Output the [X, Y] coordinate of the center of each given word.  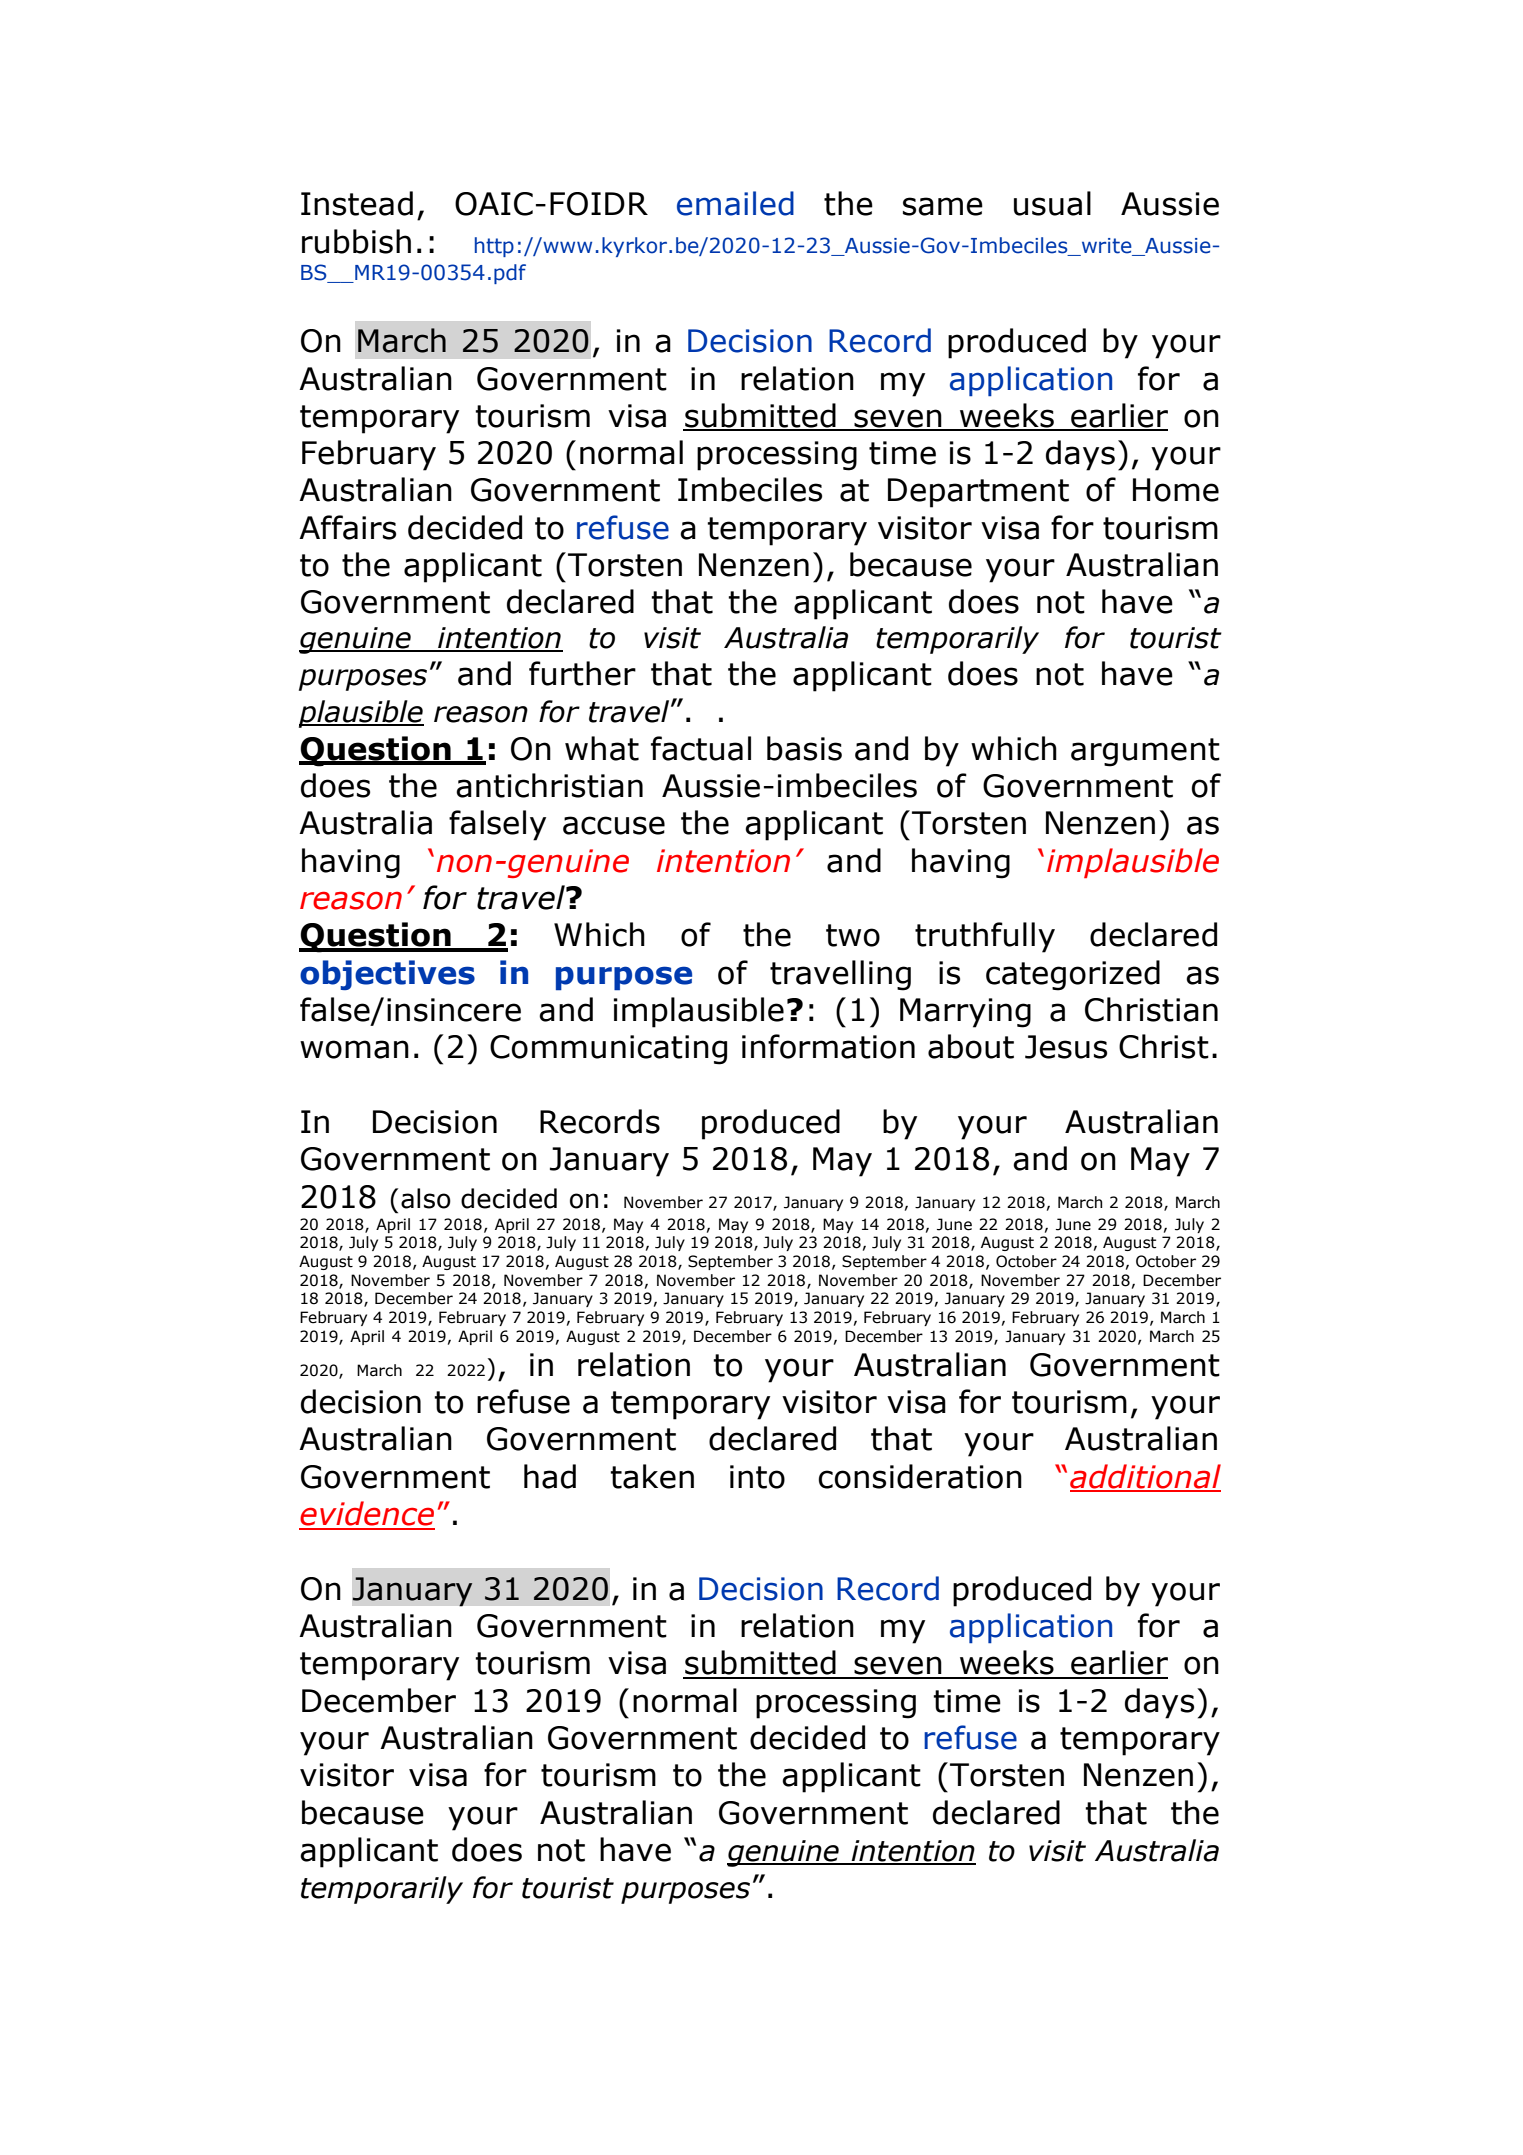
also [426, 1198]
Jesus [1066, 1047]
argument [1145, 752]
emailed [735, 203]
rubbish [356, 241]
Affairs [347, 527]
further [582, 673]
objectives [387, 975]
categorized [1073, 975]
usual [1052, 203]
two [853, 935]
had [550, 1476]
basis [804, 748]
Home [1176, 490]
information [828, 1046]
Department [978, 493]
